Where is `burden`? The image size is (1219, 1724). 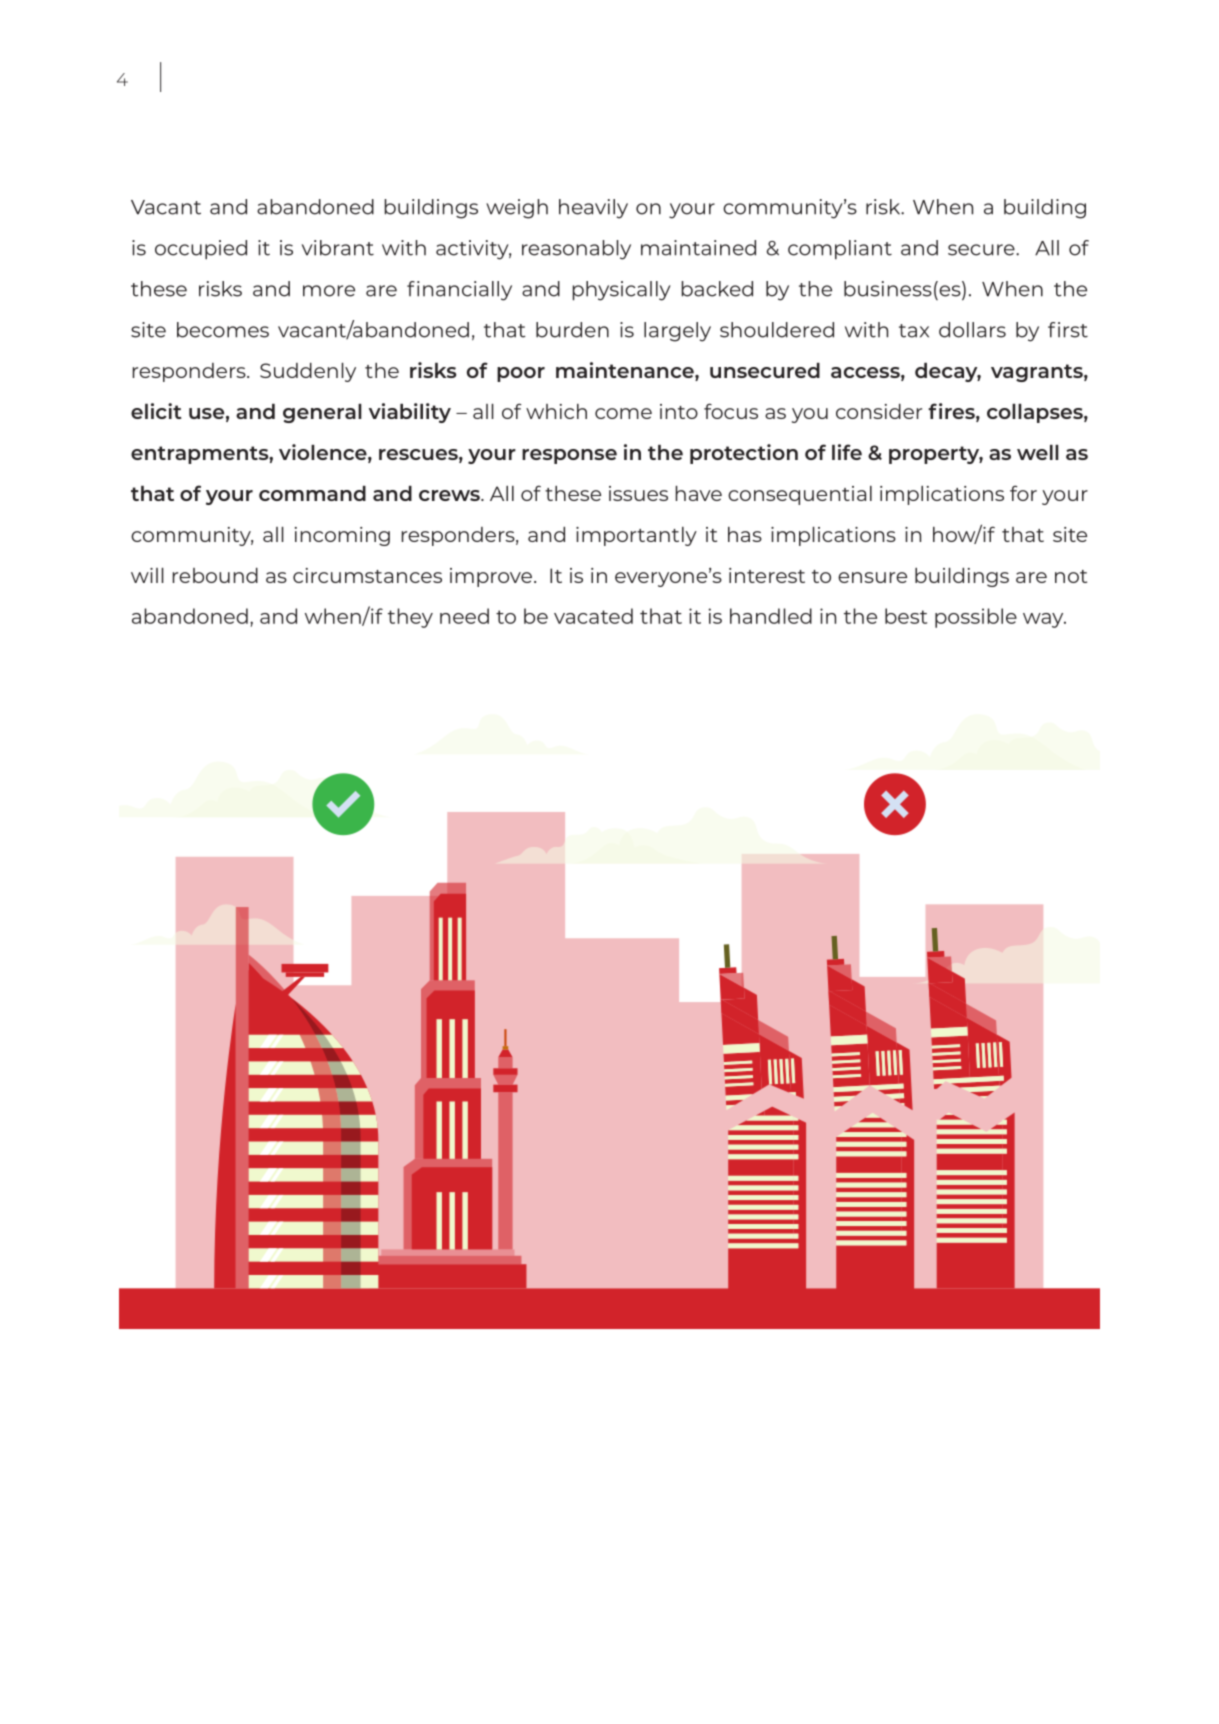 burden is located at coordinates (572, 330).
